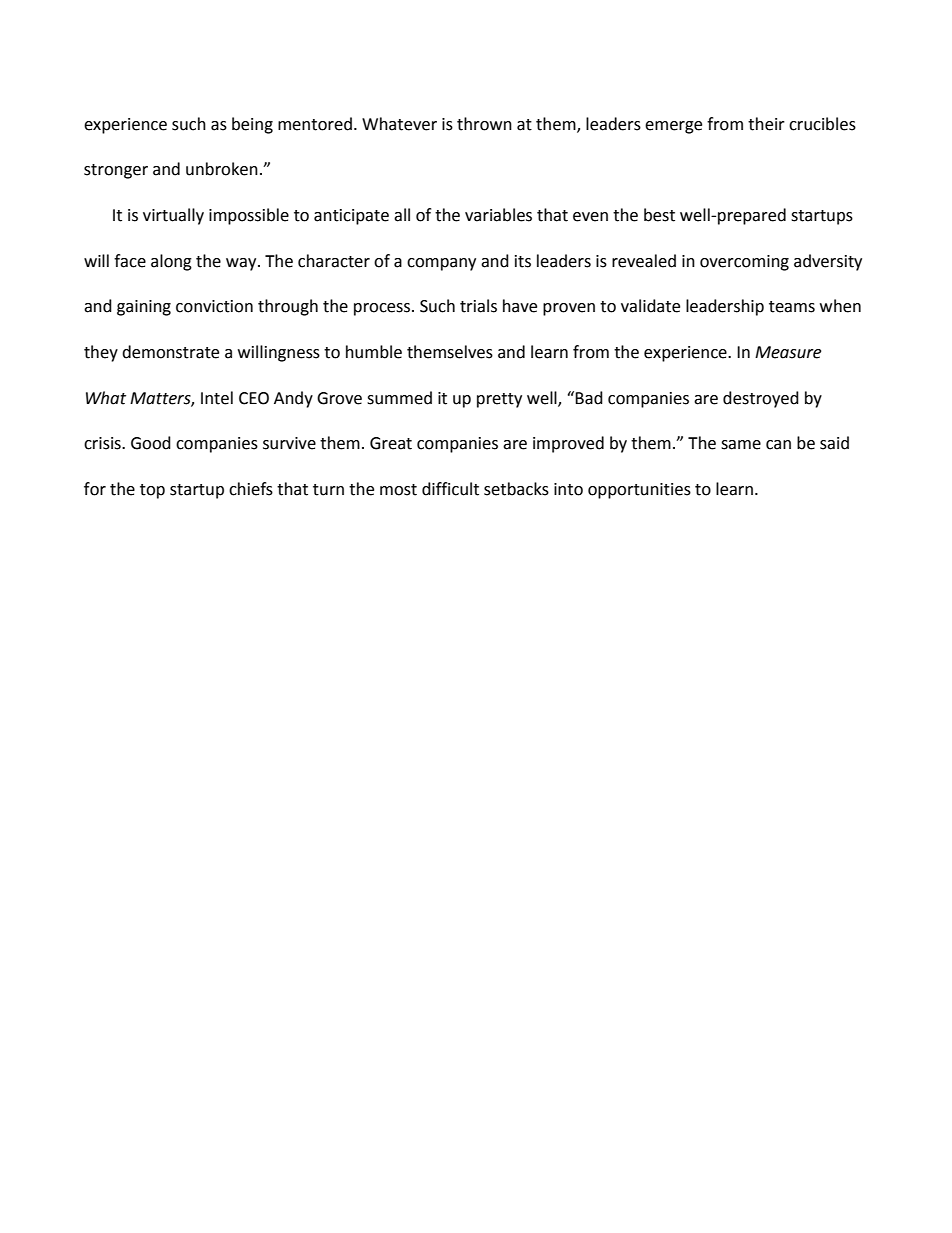 The height and width of the image is (1233, 952). Describe the element at coordinates (171, 262) in the image. I see `along` at that location.
